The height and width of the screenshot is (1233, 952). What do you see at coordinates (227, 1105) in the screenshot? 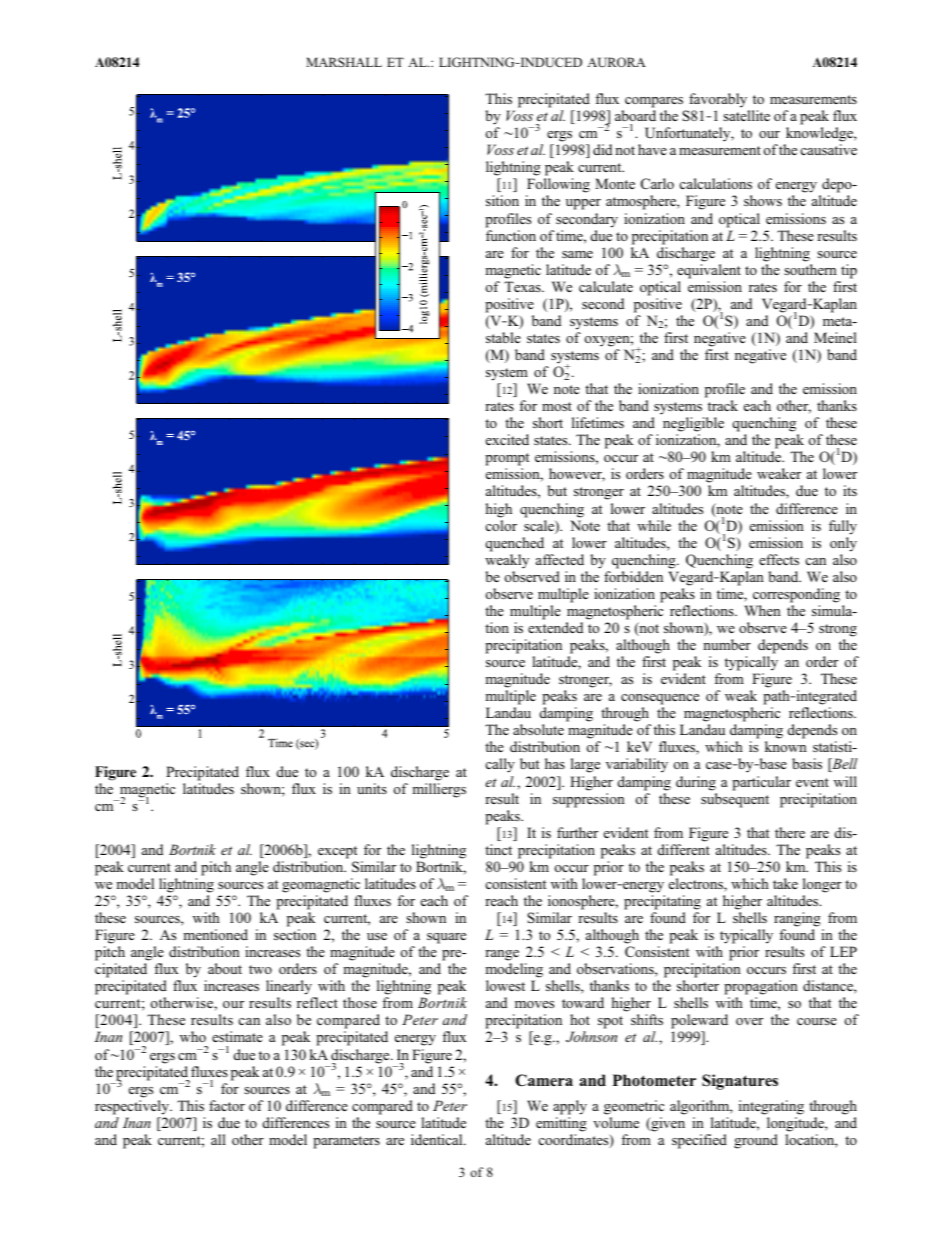
I see `factor` at bounding box center [227, 1105].
